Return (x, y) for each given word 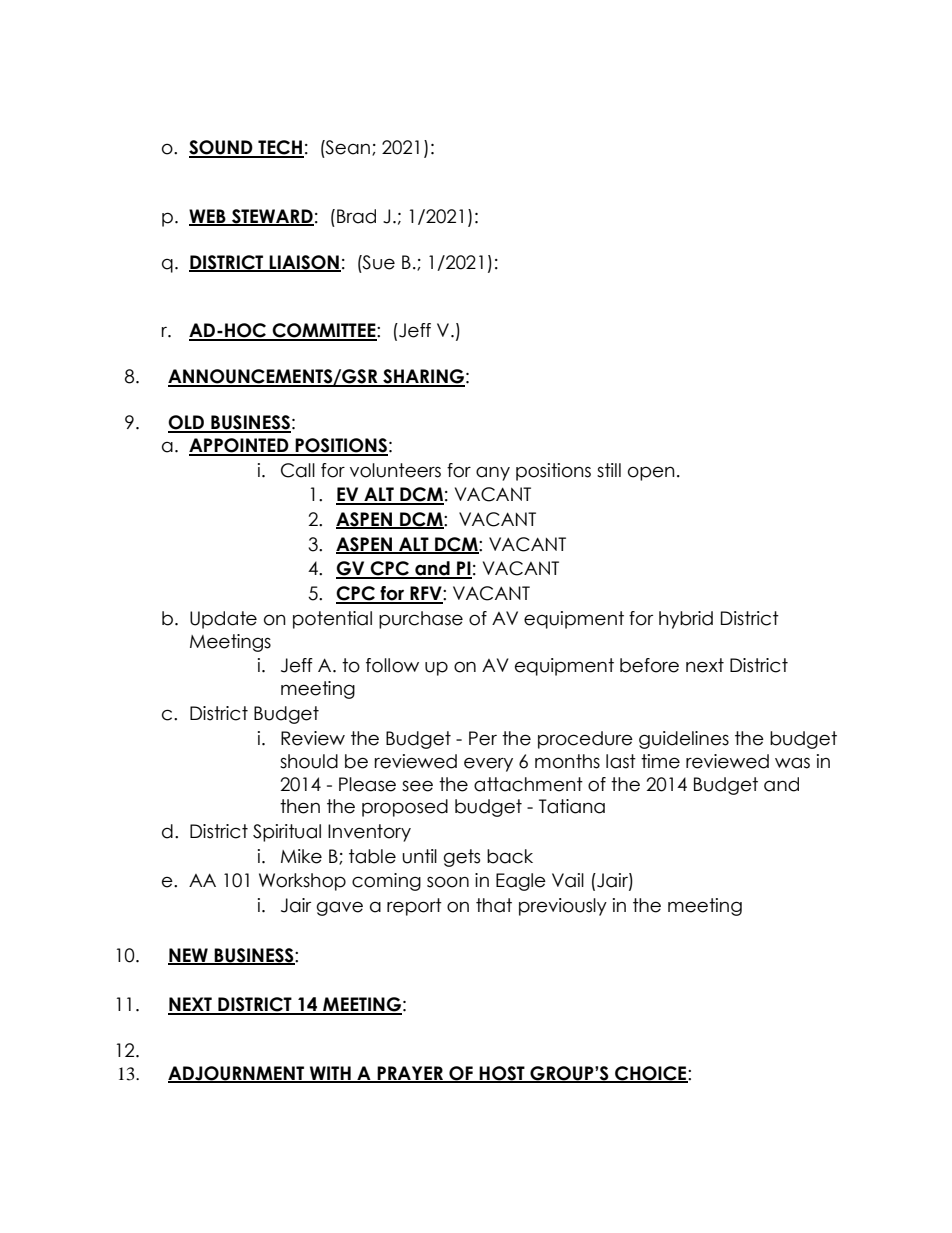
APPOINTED (240, 446)
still (609, 470)
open (651, 473)
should (309, 761)
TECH (280, 148)
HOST (502, 1074)
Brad (356, 216)
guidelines (684, 740)
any (493, 473)
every (488, 764)
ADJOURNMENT (237, 1074)
